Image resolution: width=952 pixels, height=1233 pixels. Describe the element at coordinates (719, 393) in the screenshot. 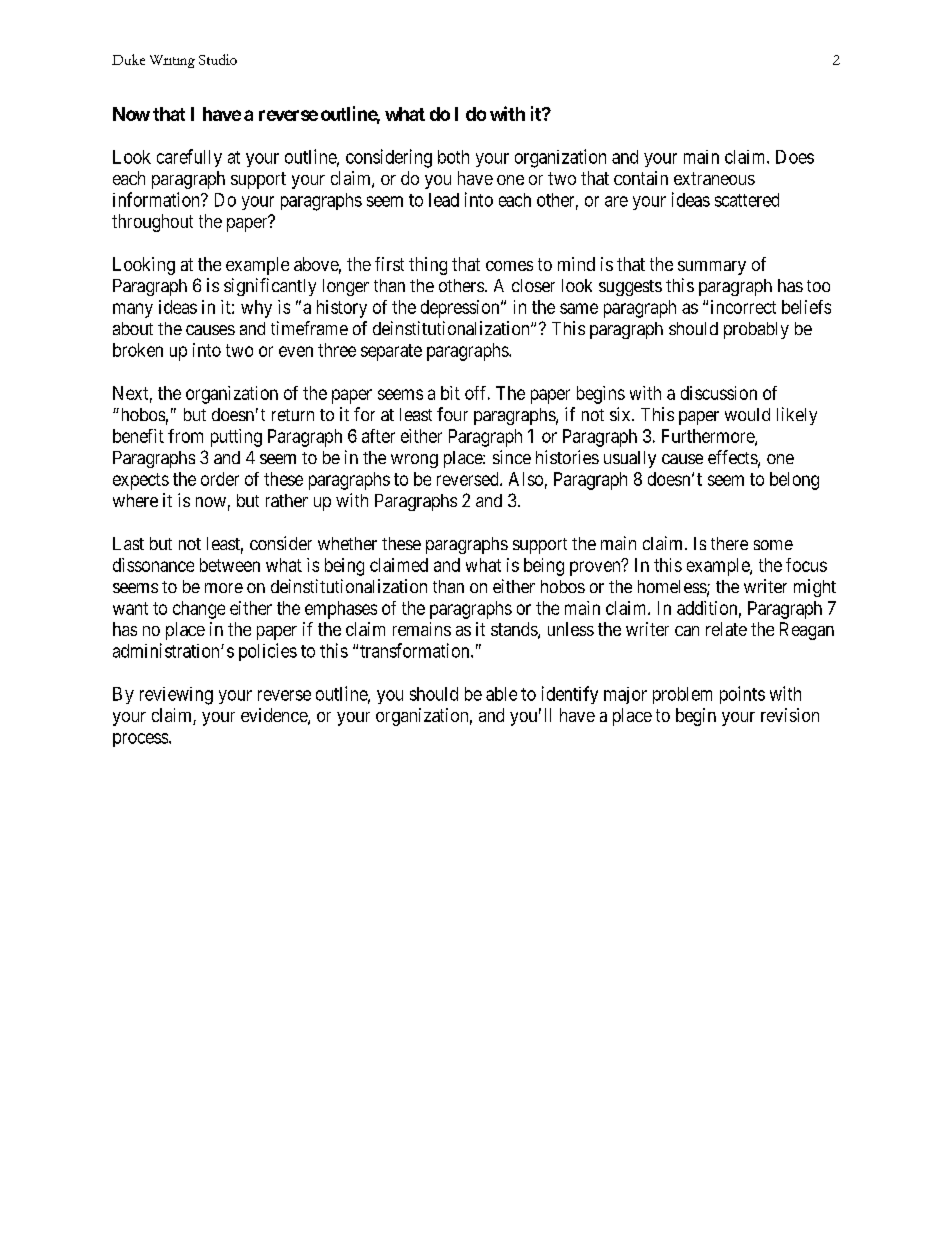

I see `discussion` at that location.
